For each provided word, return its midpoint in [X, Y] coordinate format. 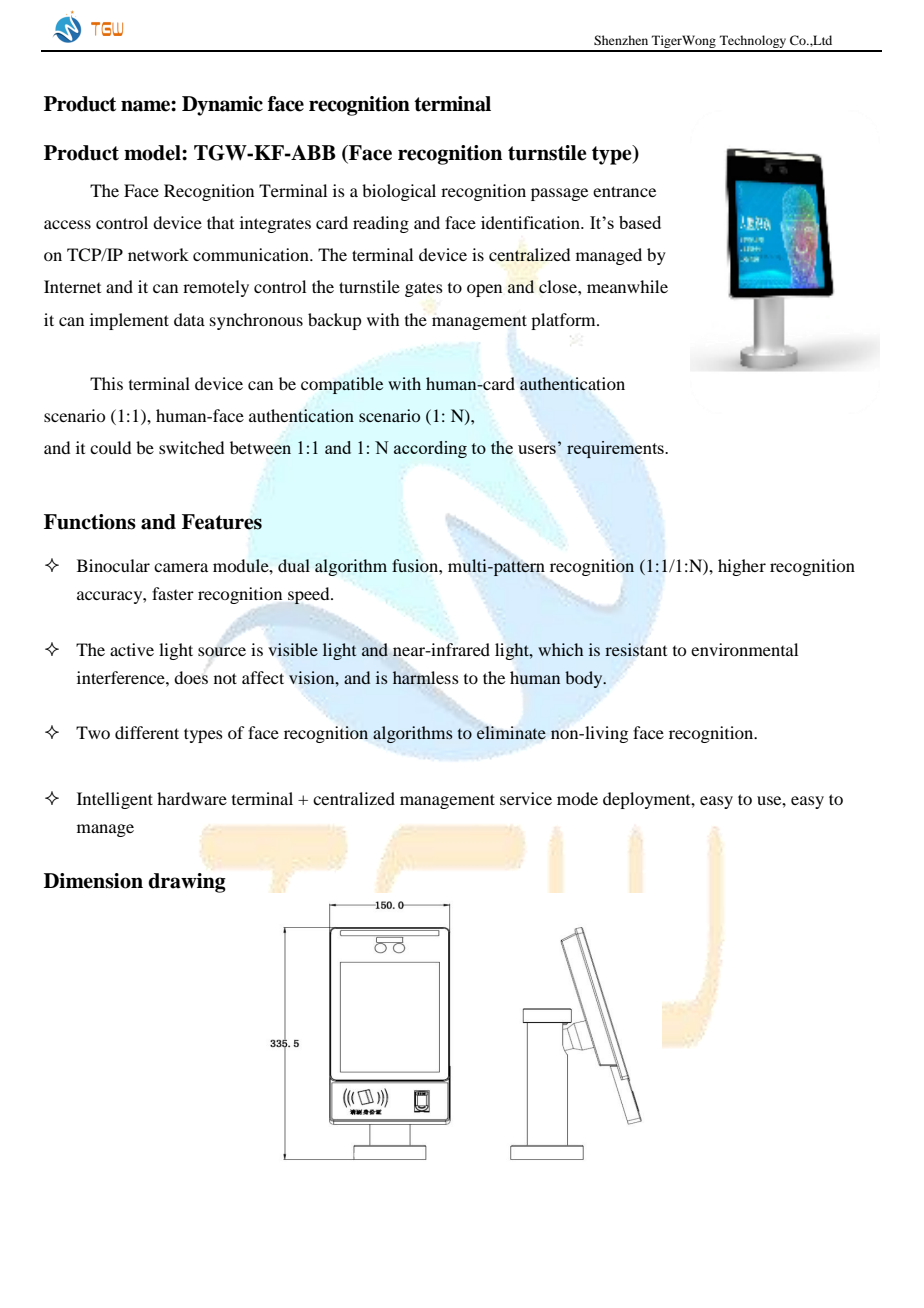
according [430, 449]
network [158, 254]
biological [399, 192]
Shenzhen [621, 40]
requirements [615, 449]
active [132, 649]
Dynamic [222, 106]
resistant [636, 649]
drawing [187, 883]
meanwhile [627, 286]
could [110, 447]
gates [424, 289]
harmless [425, 677]
